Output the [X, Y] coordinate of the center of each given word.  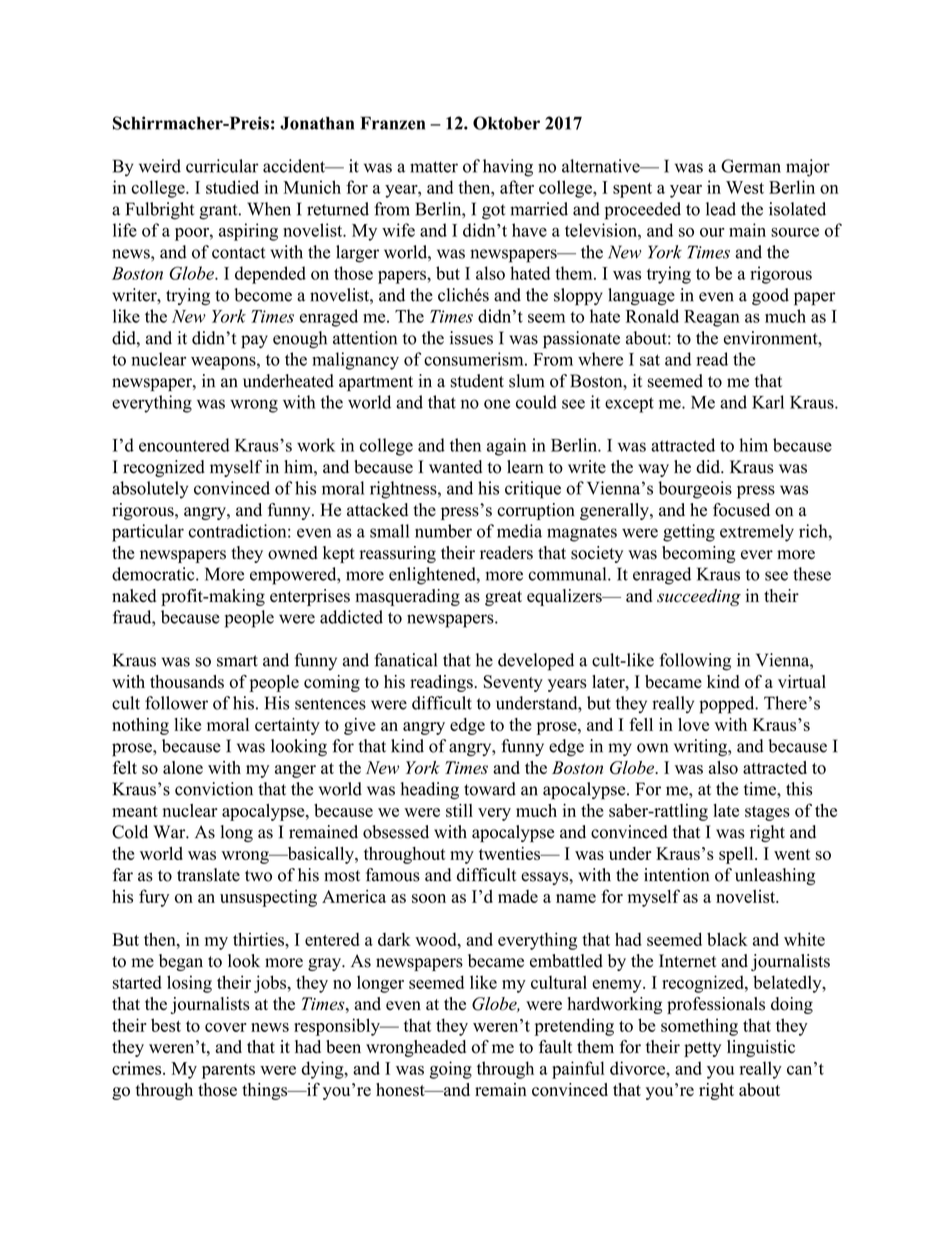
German [751, 166]
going [451, 1070]
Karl [768, 402]
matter [434, 167]
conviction [214, 789]
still [459, 810]
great [503, 598]
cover [226, 1027]
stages [767, 813]
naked [134, 596]
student [477, 381]
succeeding [699, 597]
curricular [222, 166]
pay [254, 342]
